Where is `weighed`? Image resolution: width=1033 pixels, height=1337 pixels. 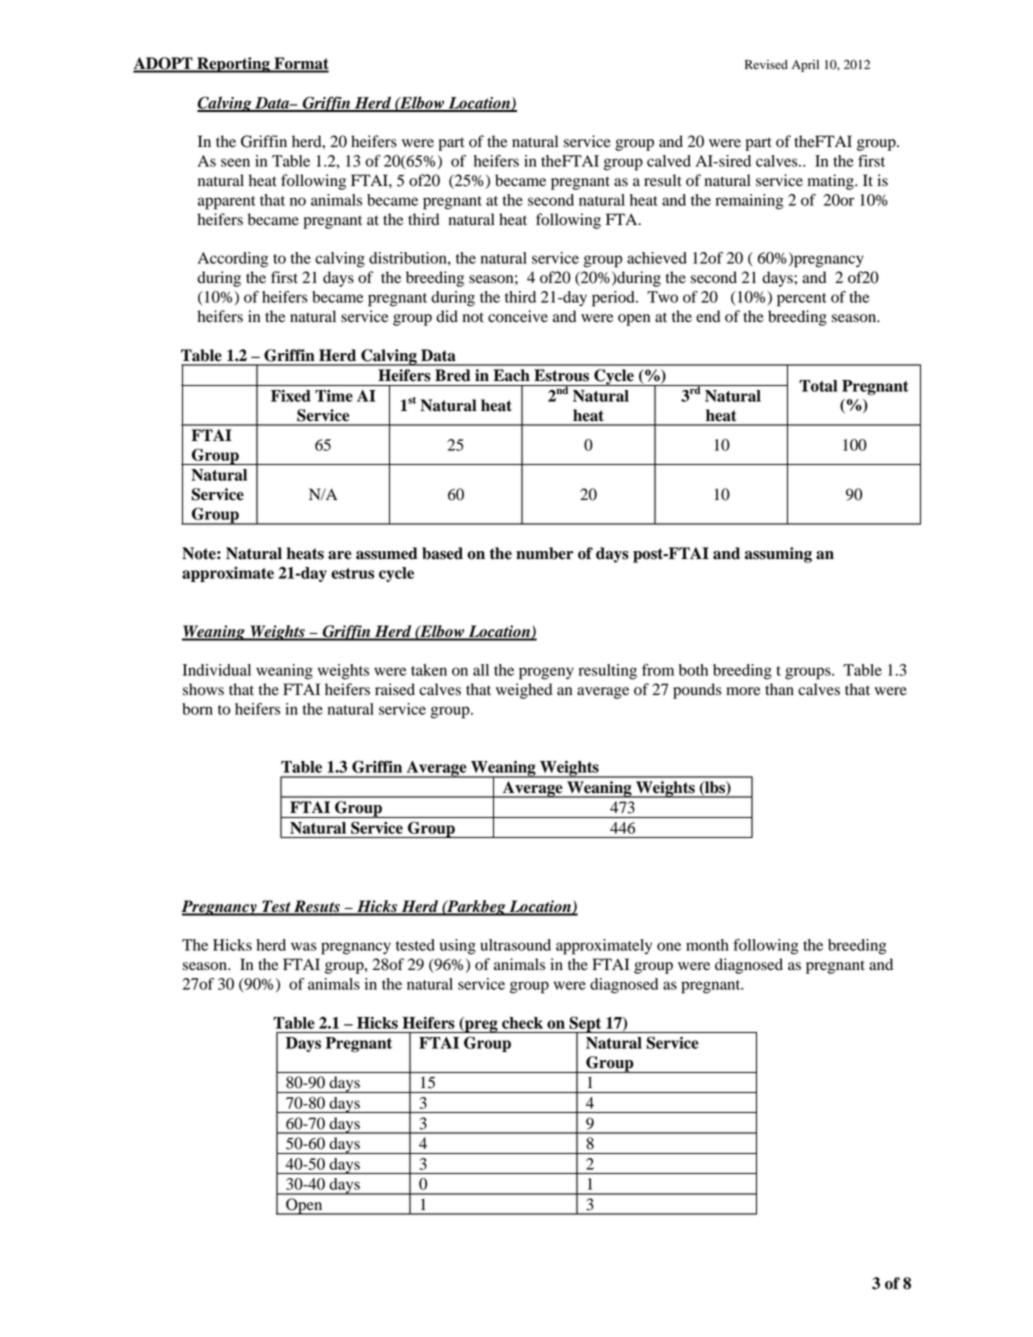 weighed is located at coordinates (524, 691).
